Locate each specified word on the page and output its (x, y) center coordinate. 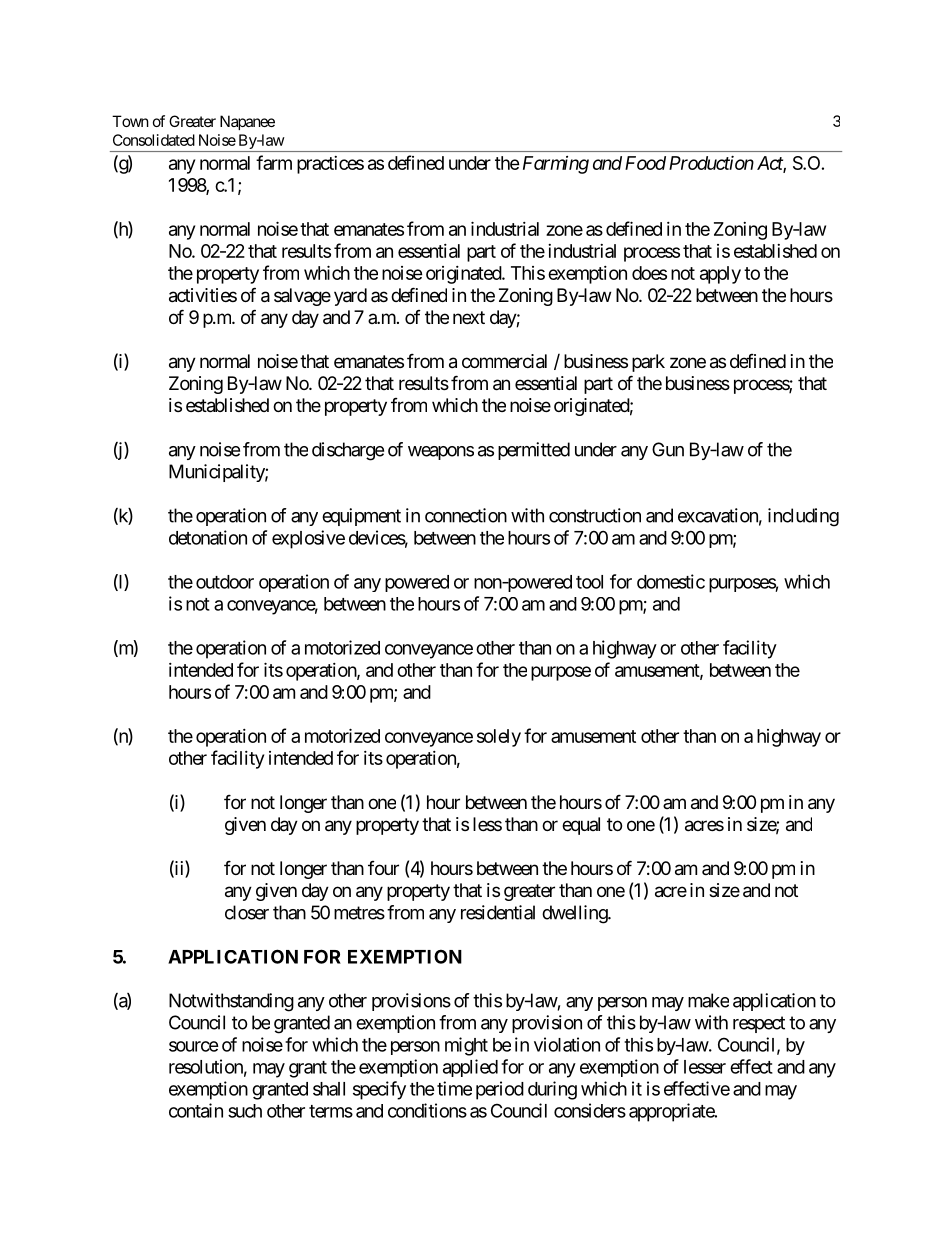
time (454, 1088)
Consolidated (154, 140)
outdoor (225, 582)
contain (196, 1110)
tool (589, 582)
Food (645, 163)
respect (759, 1024)
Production (711, 163)
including (803, 517)
